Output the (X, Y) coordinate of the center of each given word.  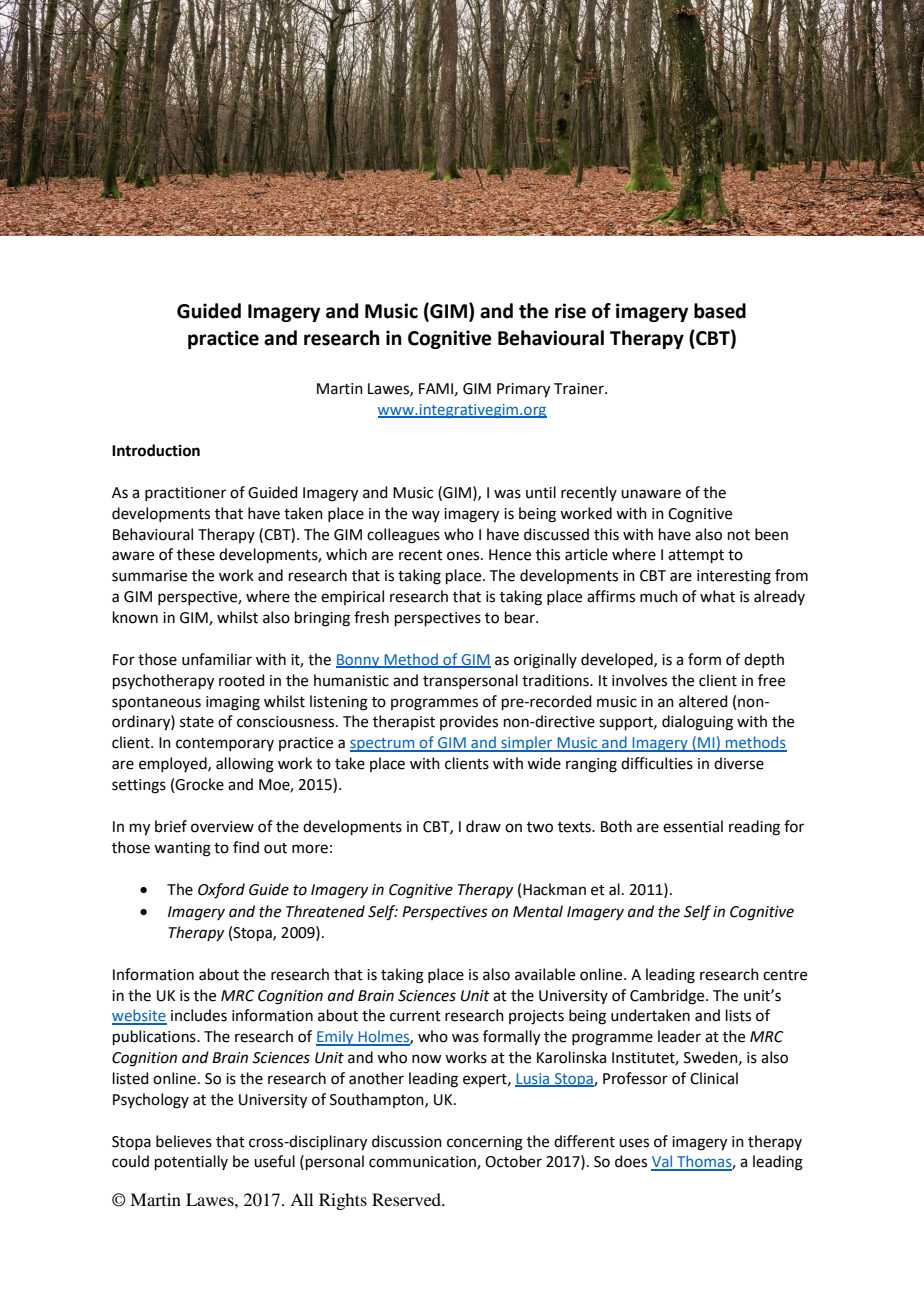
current (415, 1016)
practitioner (185, 494)
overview (222, 827)
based (720, 311)
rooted (242, 680)
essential (693, 826)
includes (199, 1015)
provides (469, 722)
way (426, 516)
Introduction (156, 450)
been (771, 534)
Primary (523, 390)
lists (738, 1015)
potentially (191, 1162)
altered (703, 701)
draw (483, 826)
